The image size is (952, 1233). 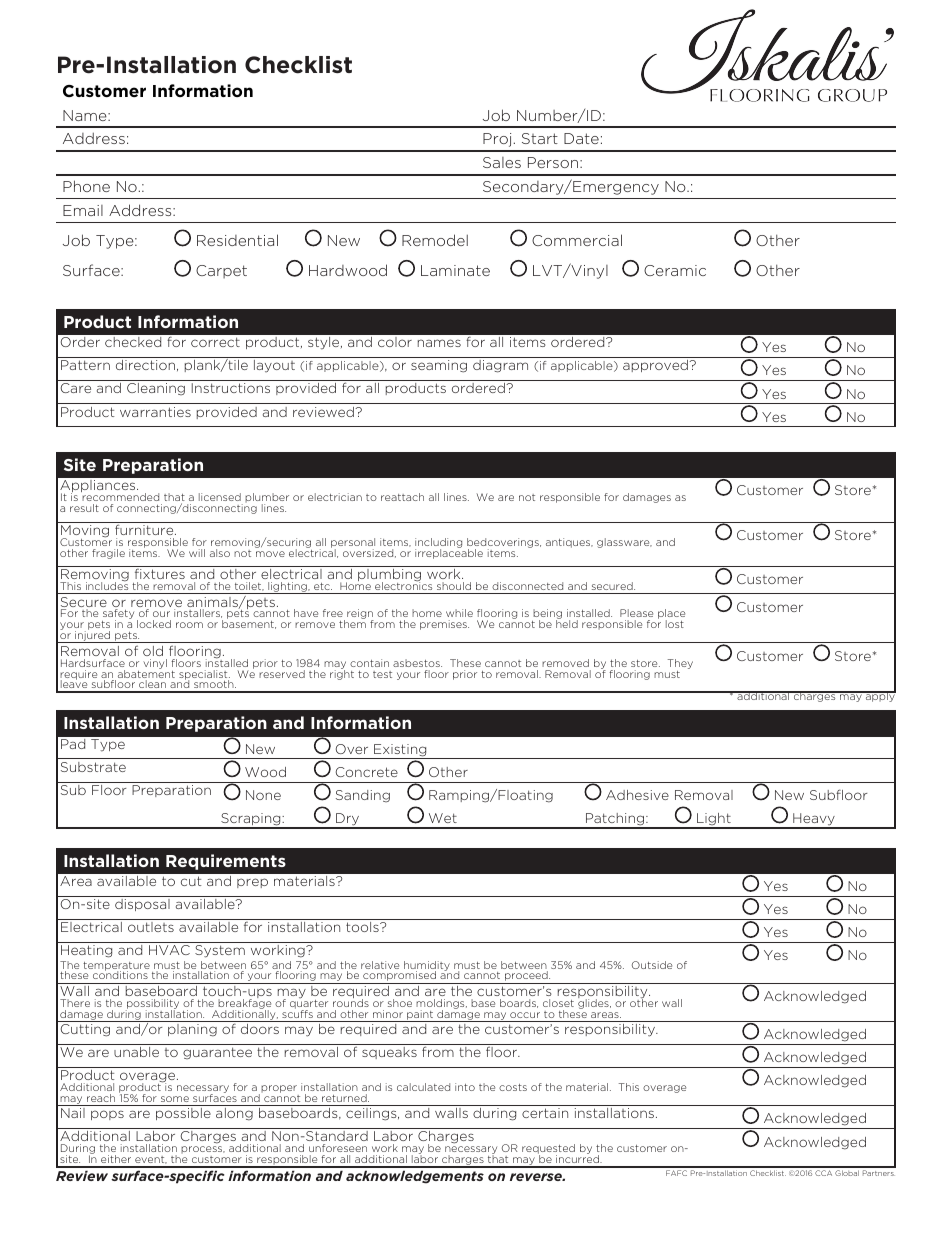 I want to click on premises, so click(x=444, y=625).
